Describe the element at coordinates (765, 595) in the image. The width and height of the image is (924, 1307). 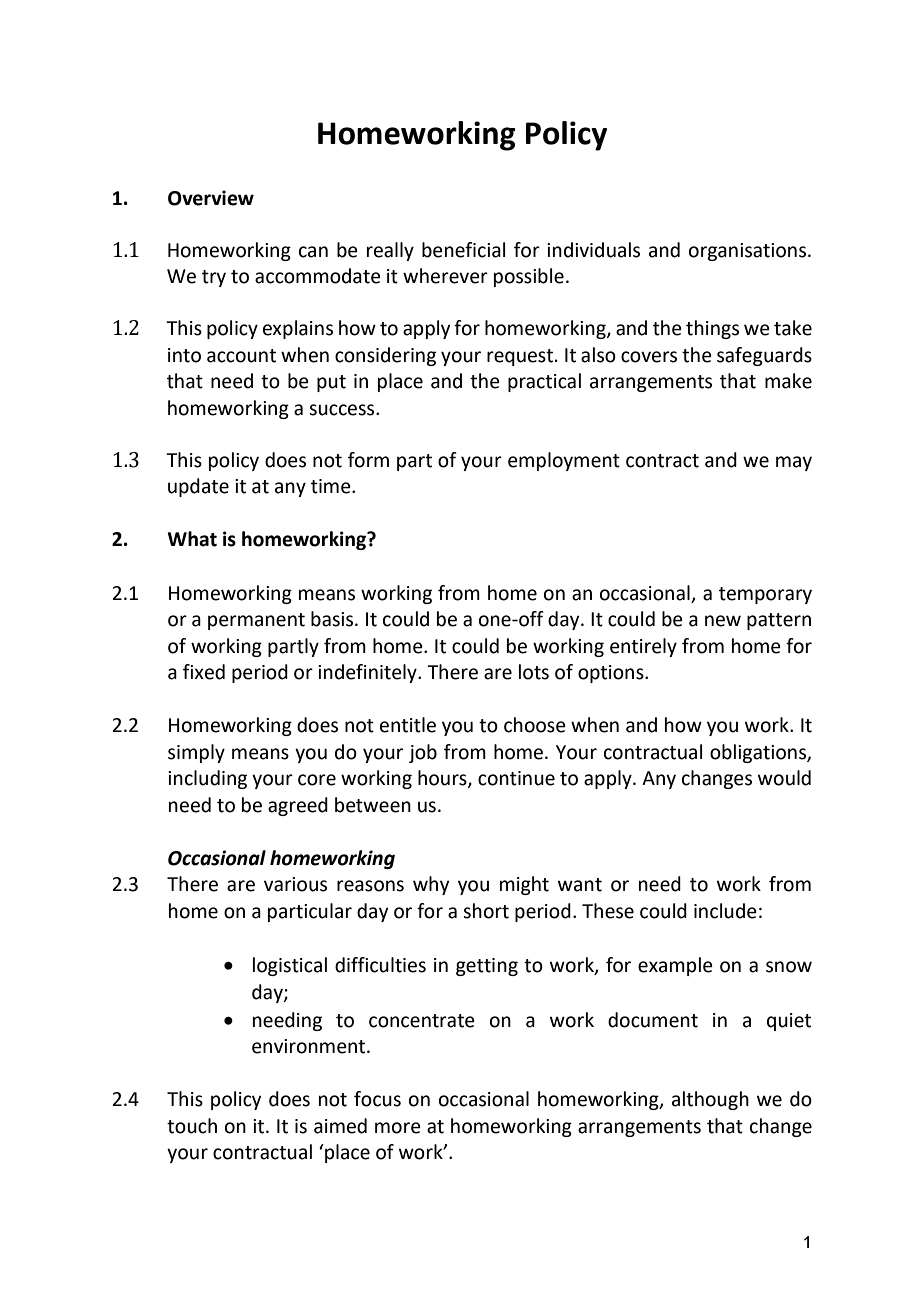
I see `temporary` at that location.
